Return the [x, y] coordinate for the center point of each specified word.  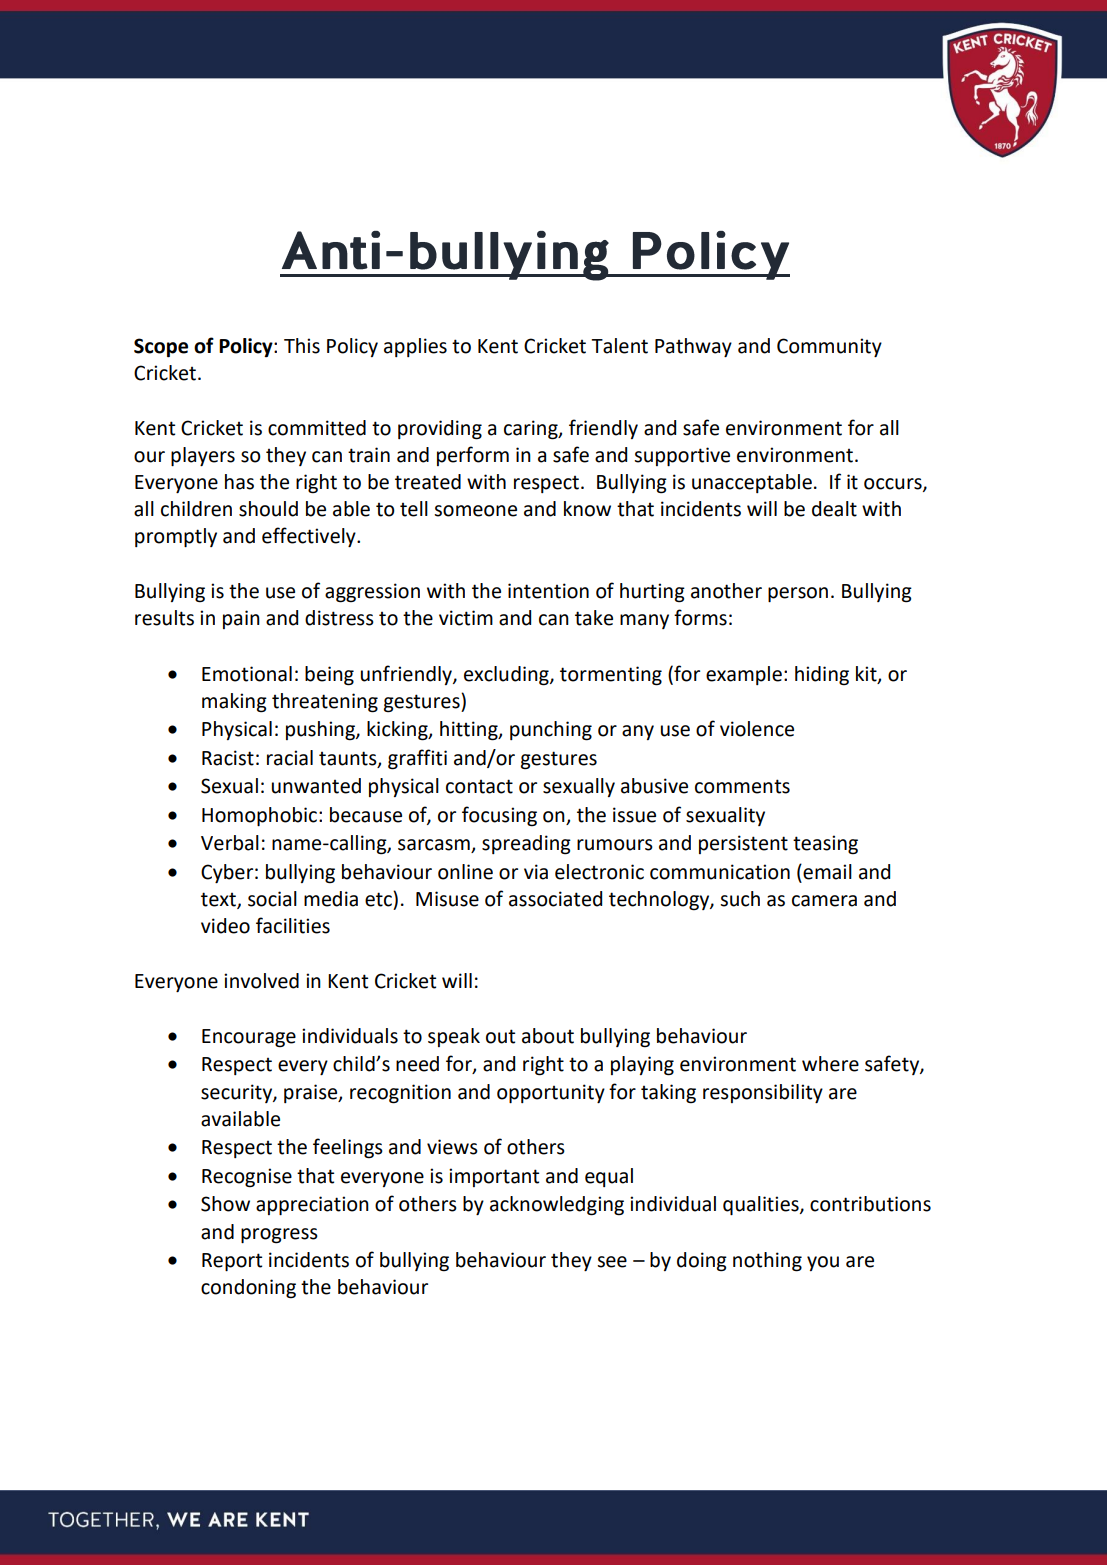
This [302, 346]
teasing [825, 845]
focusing [499, 816]
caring [532, 430]
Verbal [230, 843]
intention [548, 591]
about [548, 1036]
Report [232, 1262]
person [798, 594]
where [830, 1064]
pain [241, 619]
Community [829, 347]
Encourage [249, 1038]
